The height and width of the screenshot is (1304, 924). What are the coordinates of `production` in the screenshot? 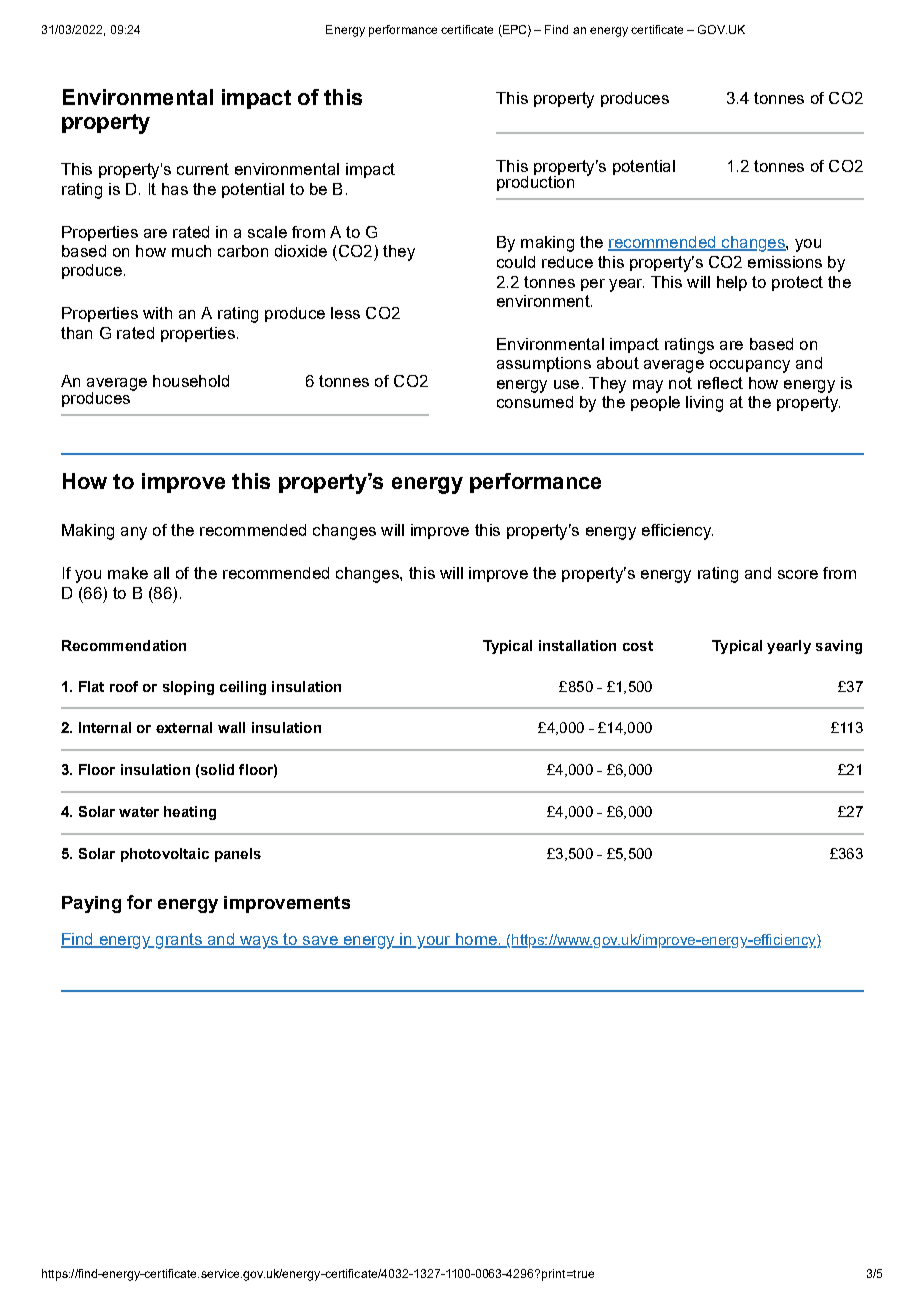 It's located at (535, 182).
